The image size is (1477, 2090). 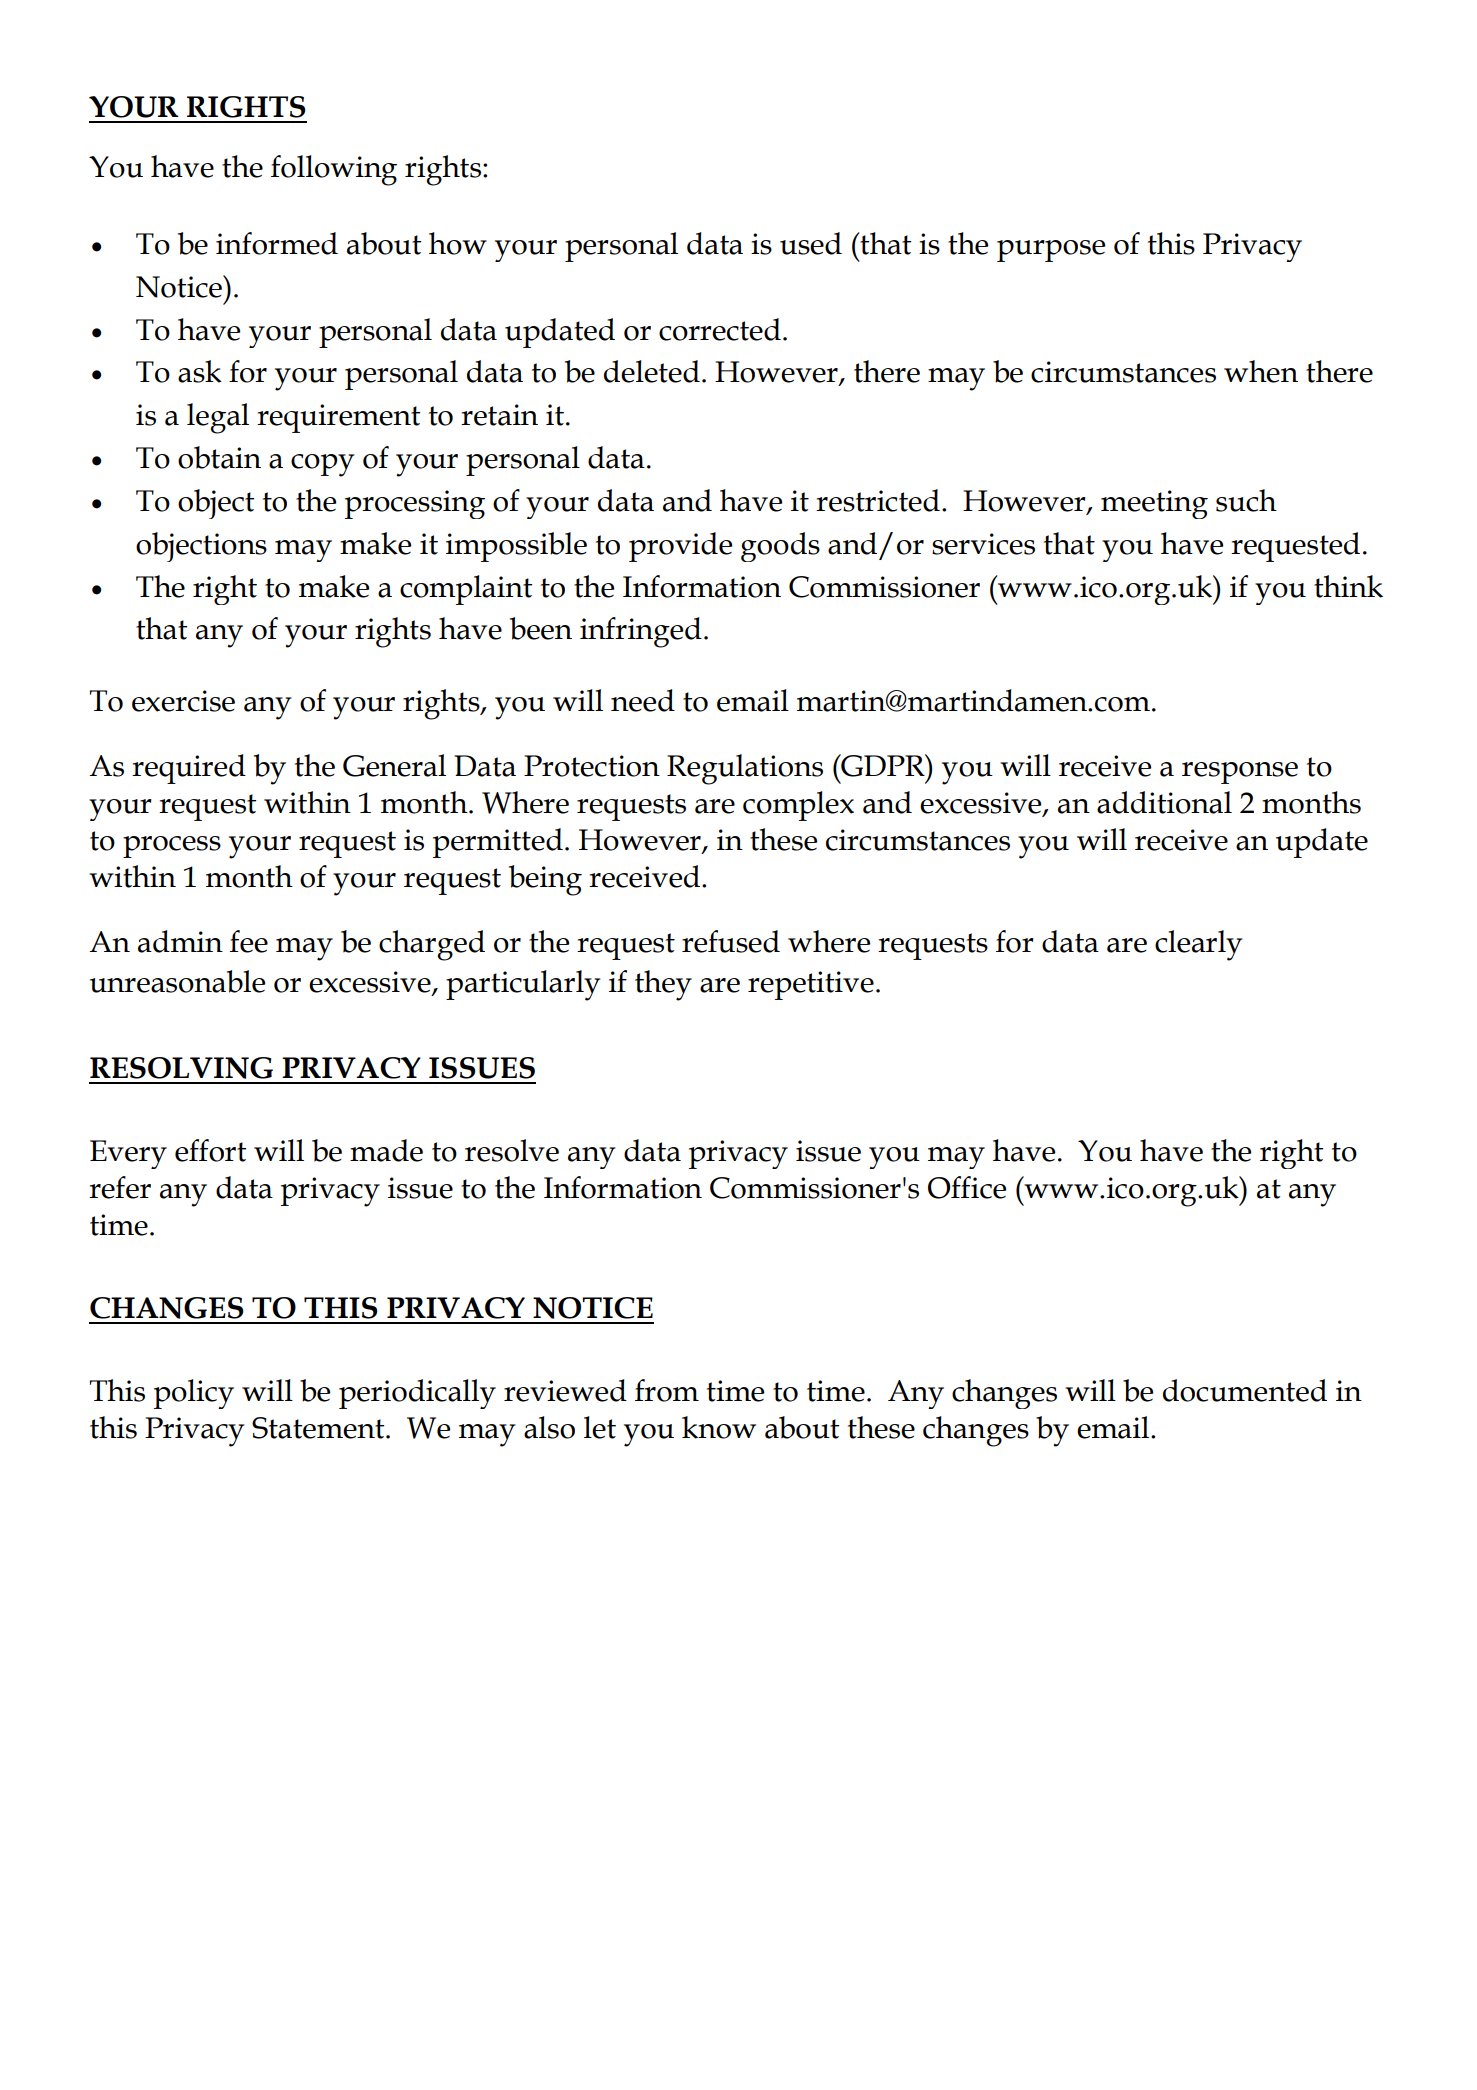 What do you see at coordinates (667, 1390) in the screenshot?
I see `from` at bounding box center [667, 1390].
